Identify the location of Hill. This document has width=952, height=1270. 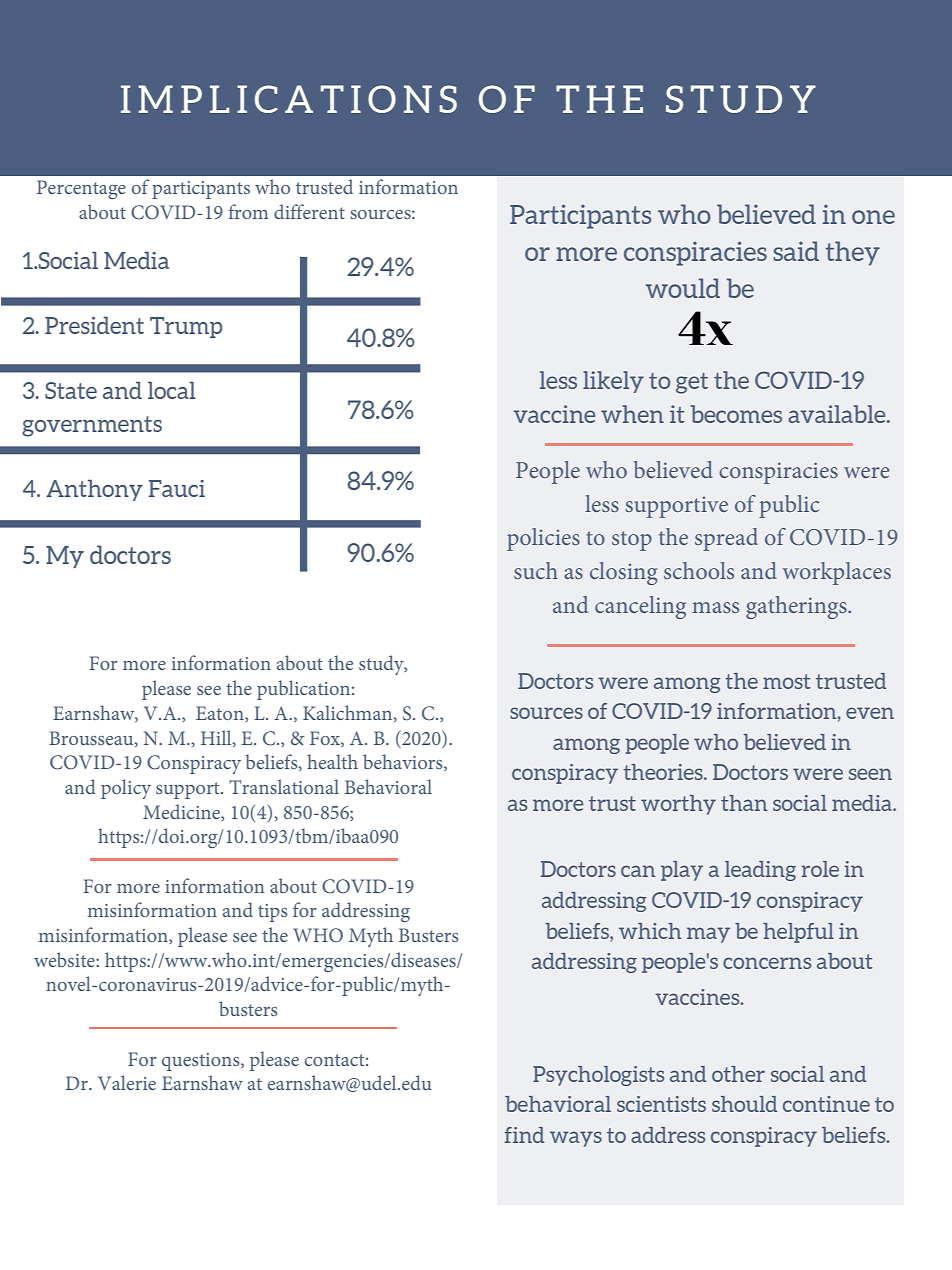
(217, 738).
